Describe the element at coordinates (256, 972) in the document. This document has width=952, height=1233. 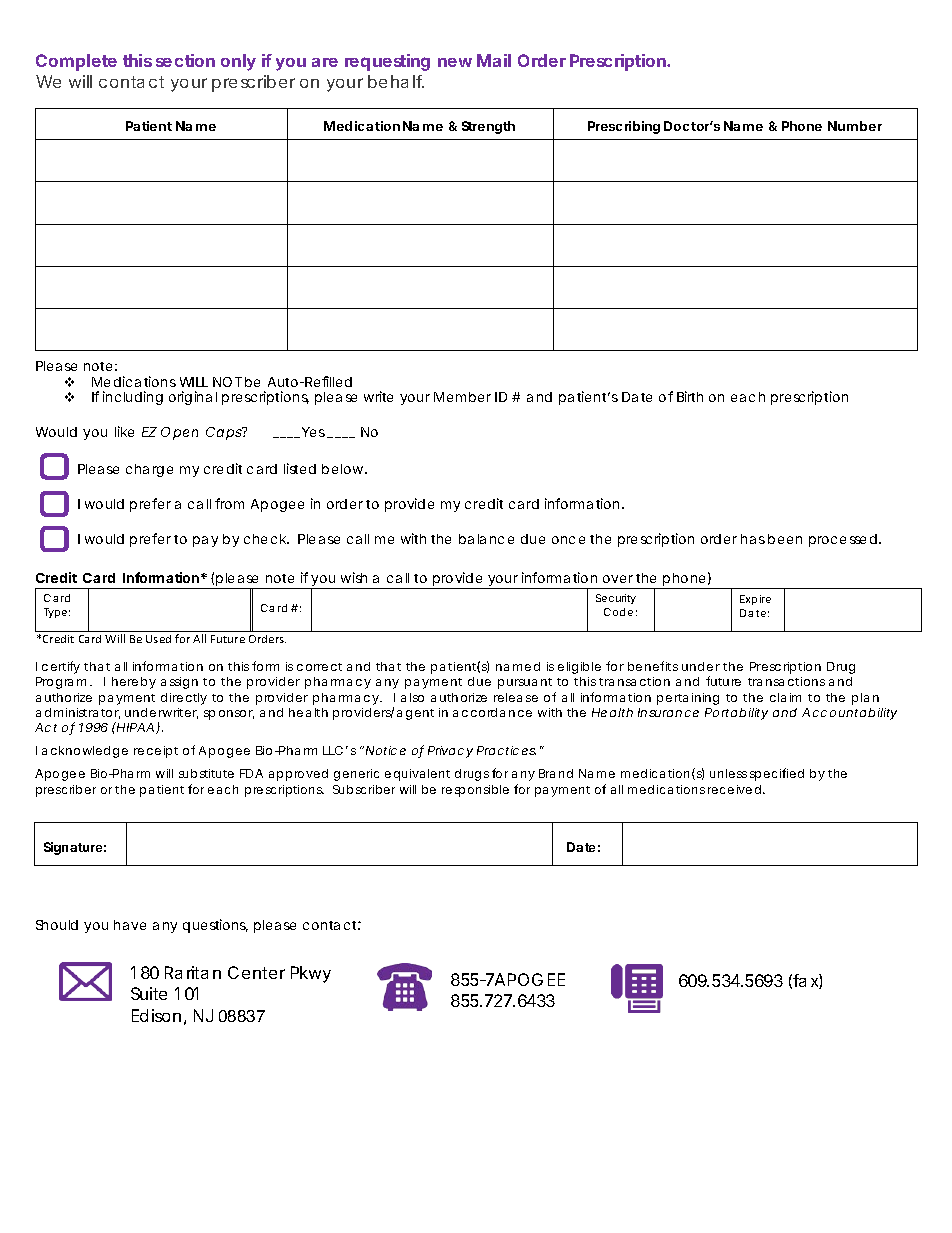
I see `Center` at that location.
